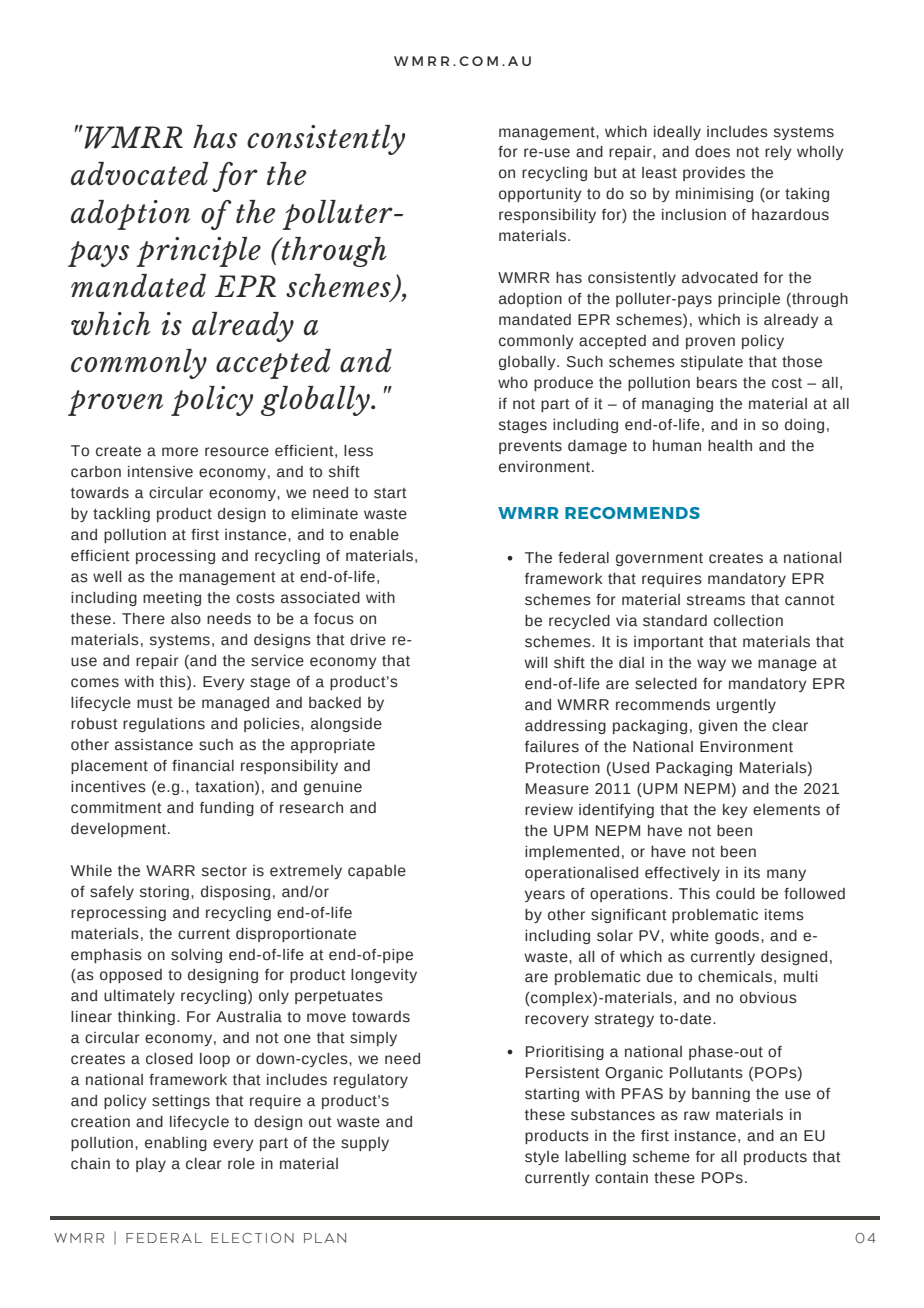 The image size is (924, 1308). What do you see at coordinates (535, 662) in the screenshot?
I see `will` at bounding box center [535, 662].
